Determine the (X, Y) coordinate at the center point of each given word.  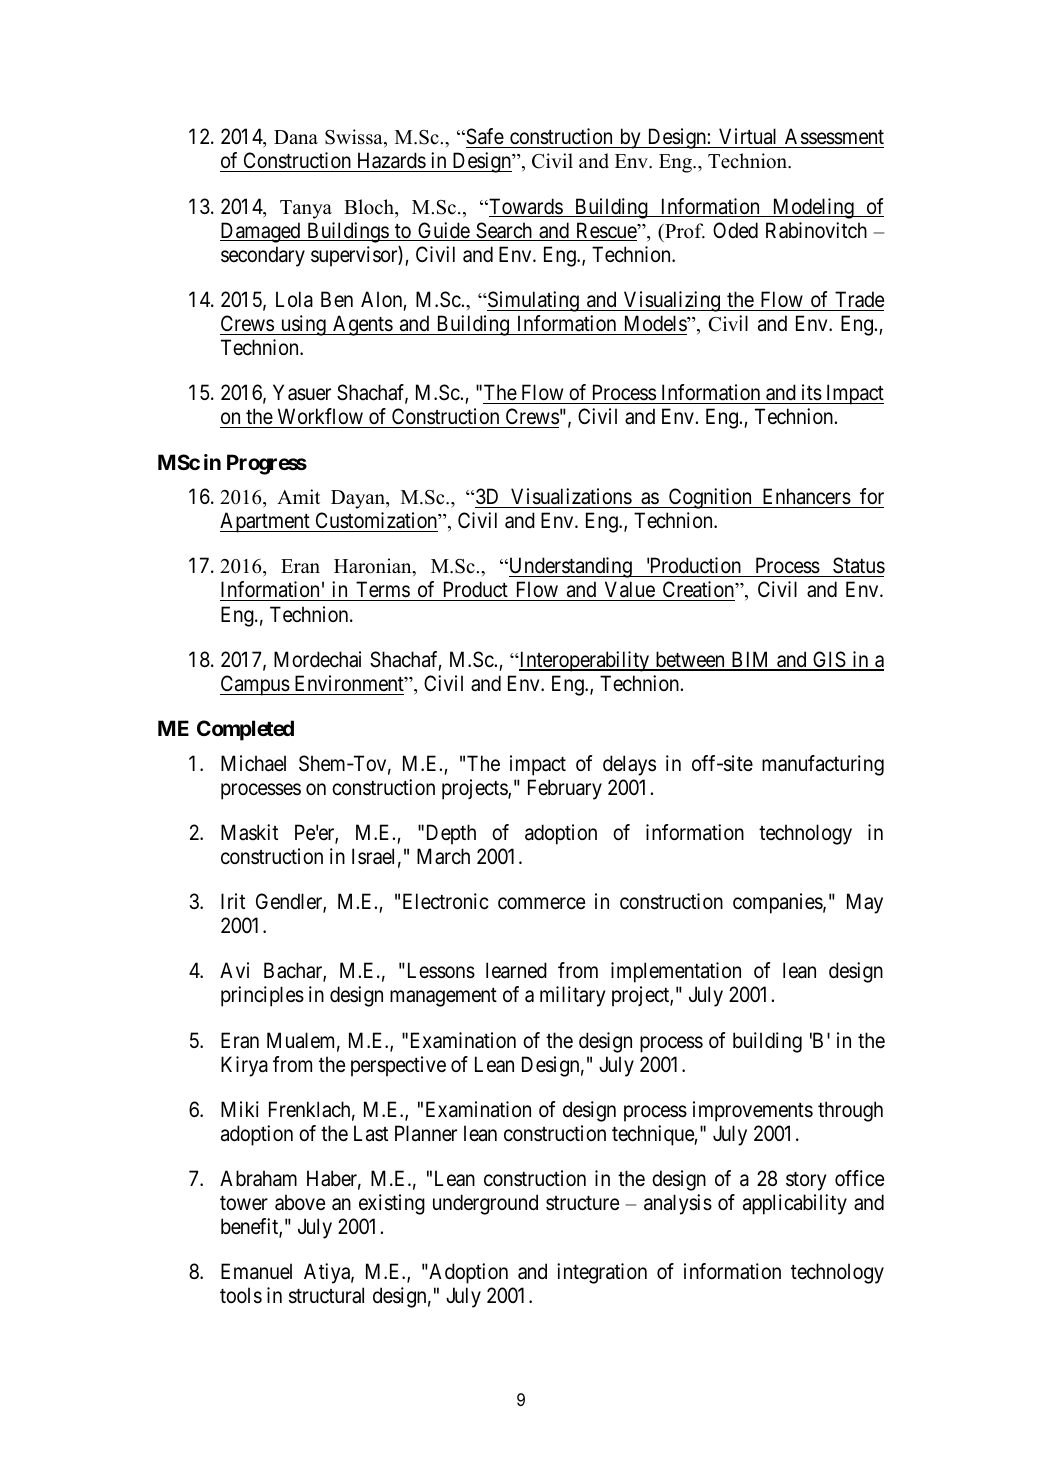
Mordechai (317, 659)
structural (326, 1295)
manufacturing (823, 765)
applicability (795, 1204)
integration (602, 1273)
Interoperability (584, 661)
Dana (296, 137)
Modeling (813, 208)
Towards (525, 207)
